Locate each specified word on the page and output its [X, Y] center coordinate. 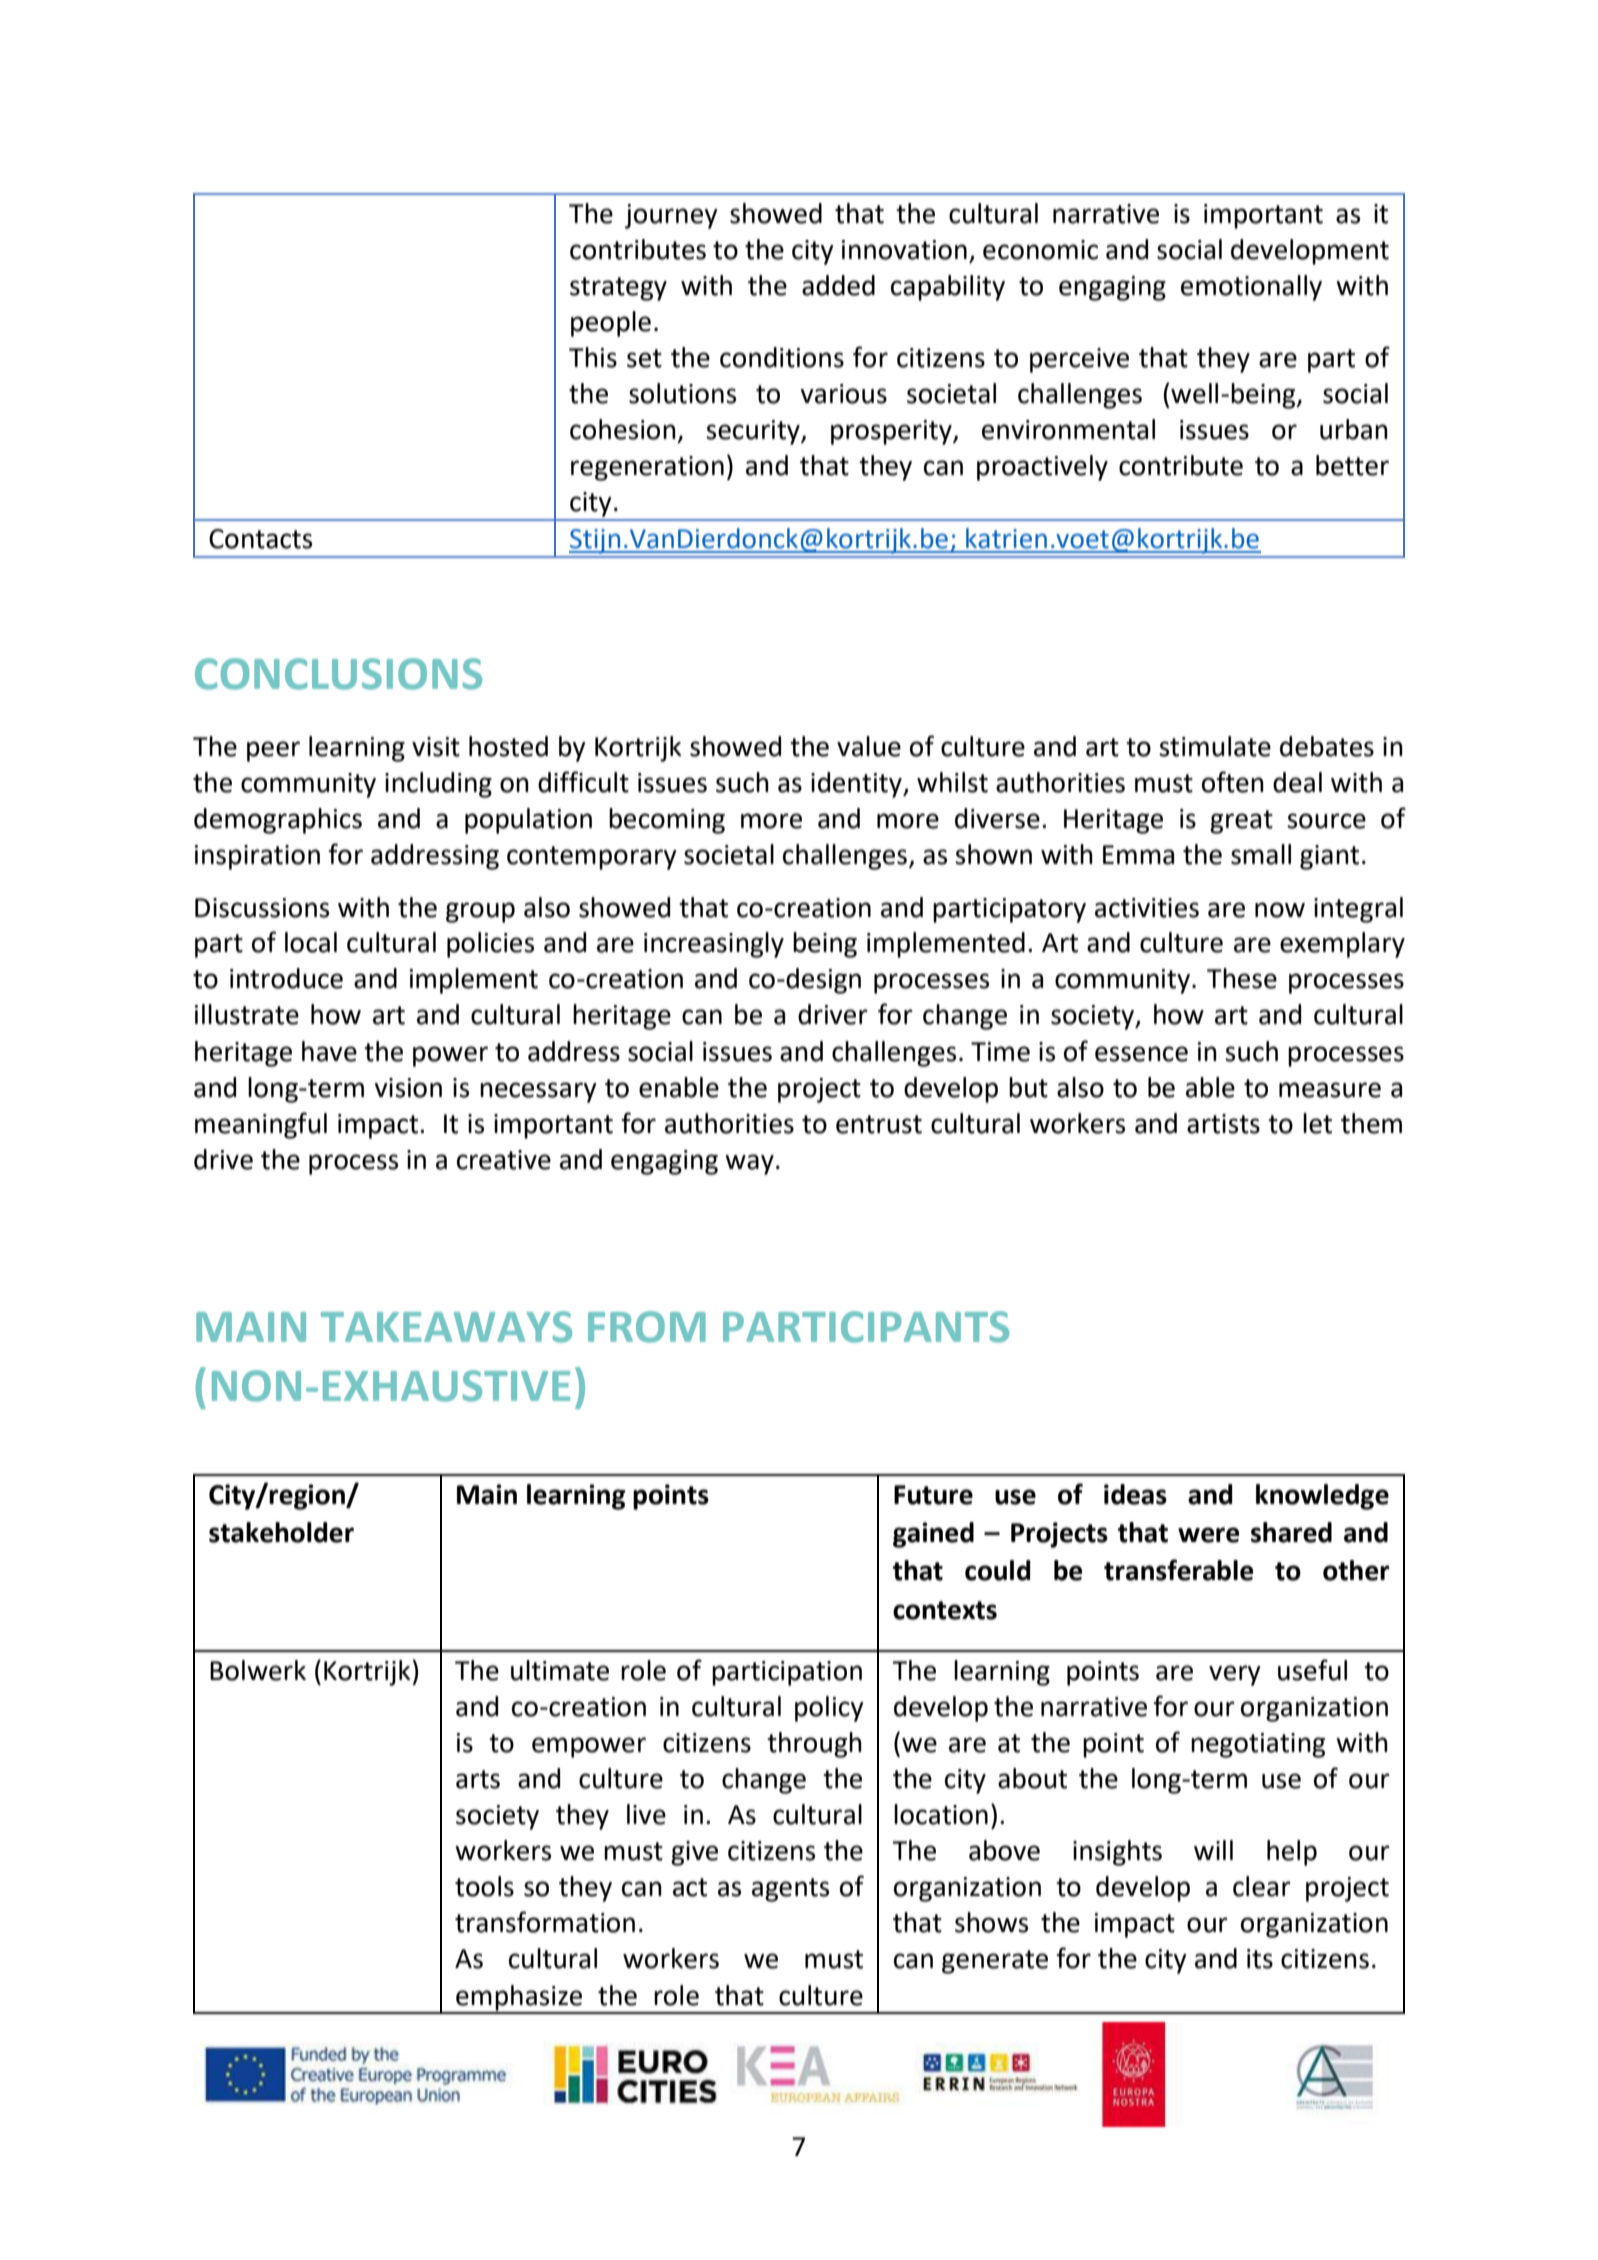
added [838, 285]
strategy [618, 289]
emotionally [1251, 288]
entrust [879, 1124]
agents [790, 1890]
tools [484, 1886]
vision [408, 1088]
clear [1262, 1886]
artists [1223, 1124]
